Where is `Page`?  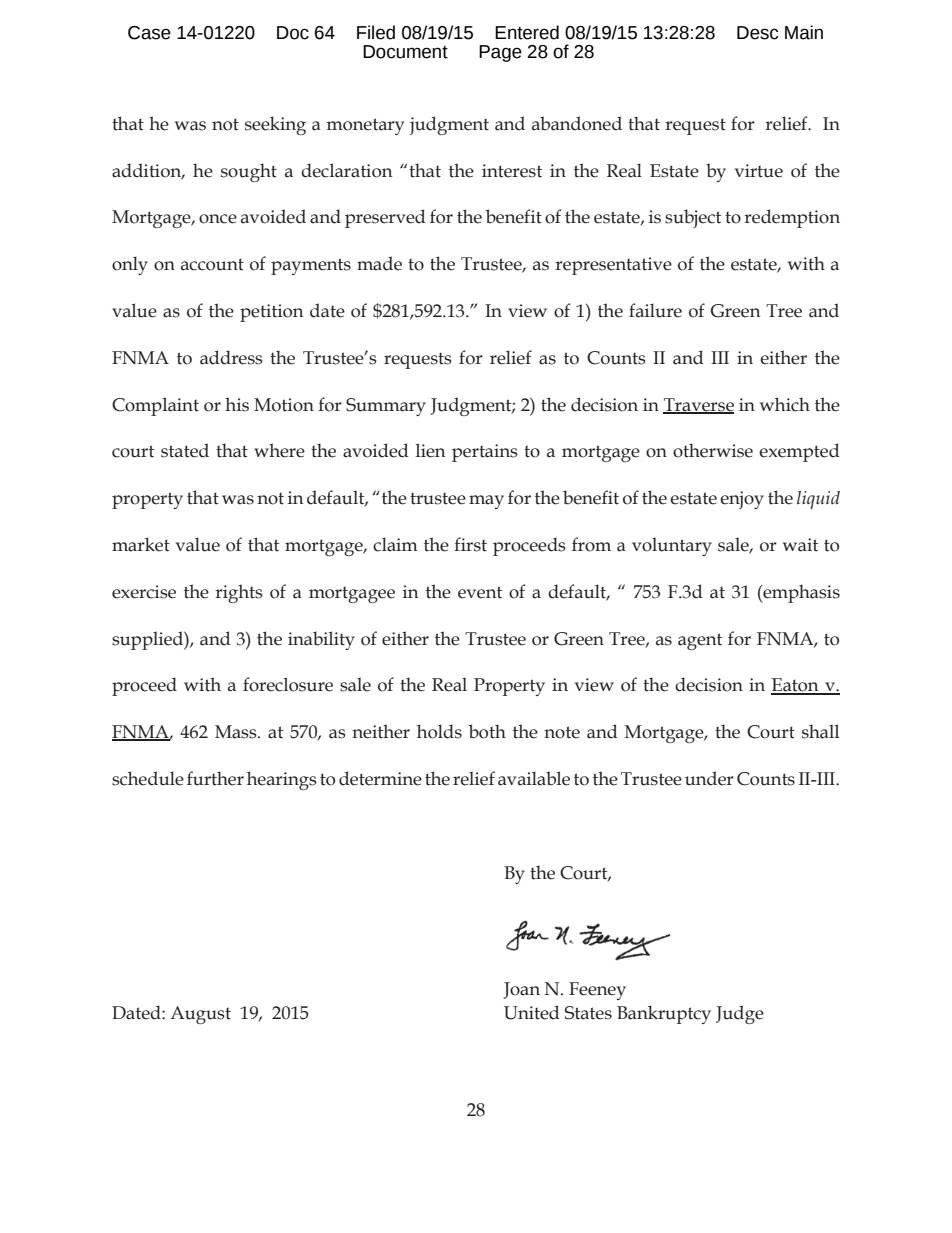 Page is located at coordinates (500, 53).
